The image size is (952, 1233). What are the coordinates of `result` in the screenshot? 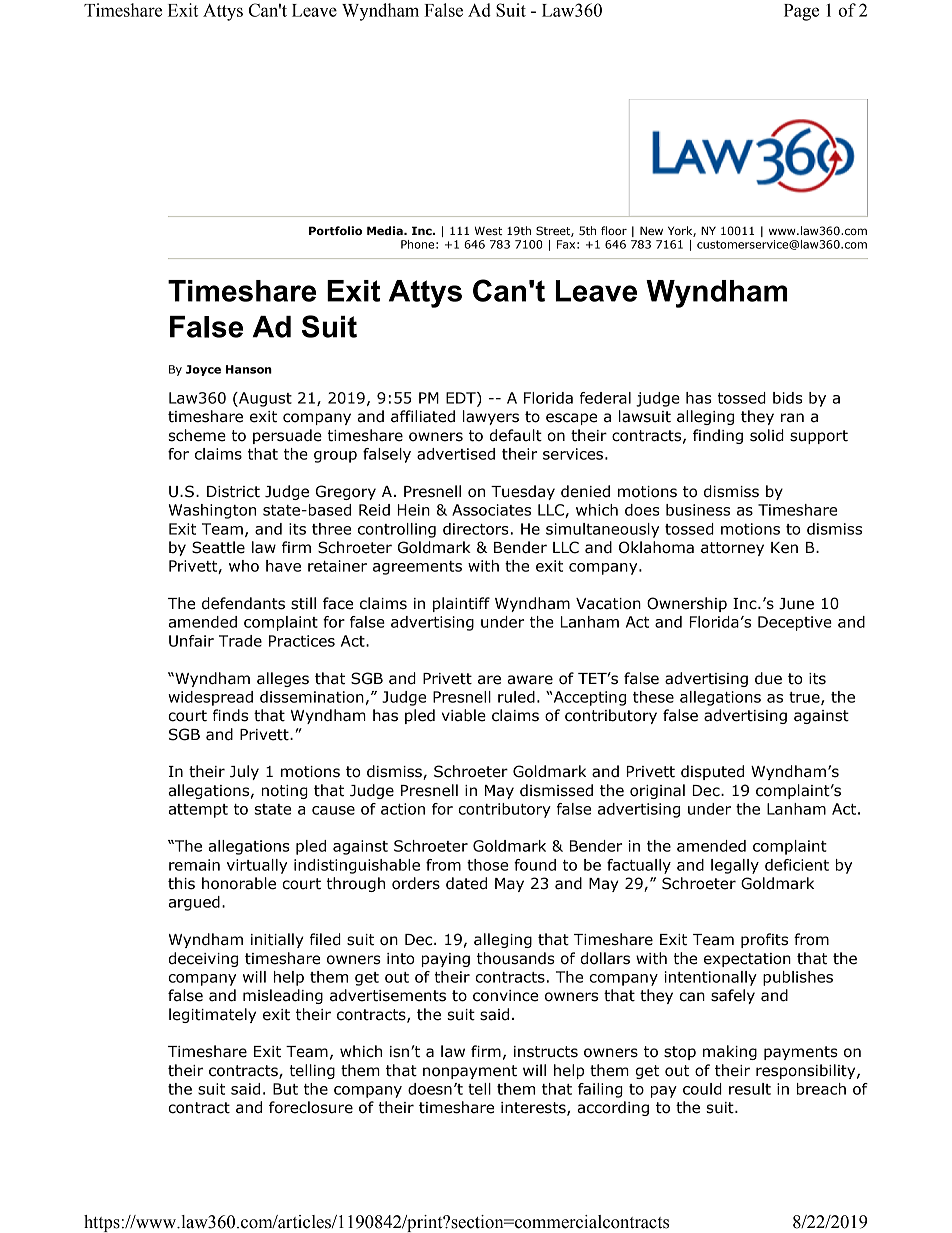 It's located at (750, 1089).
